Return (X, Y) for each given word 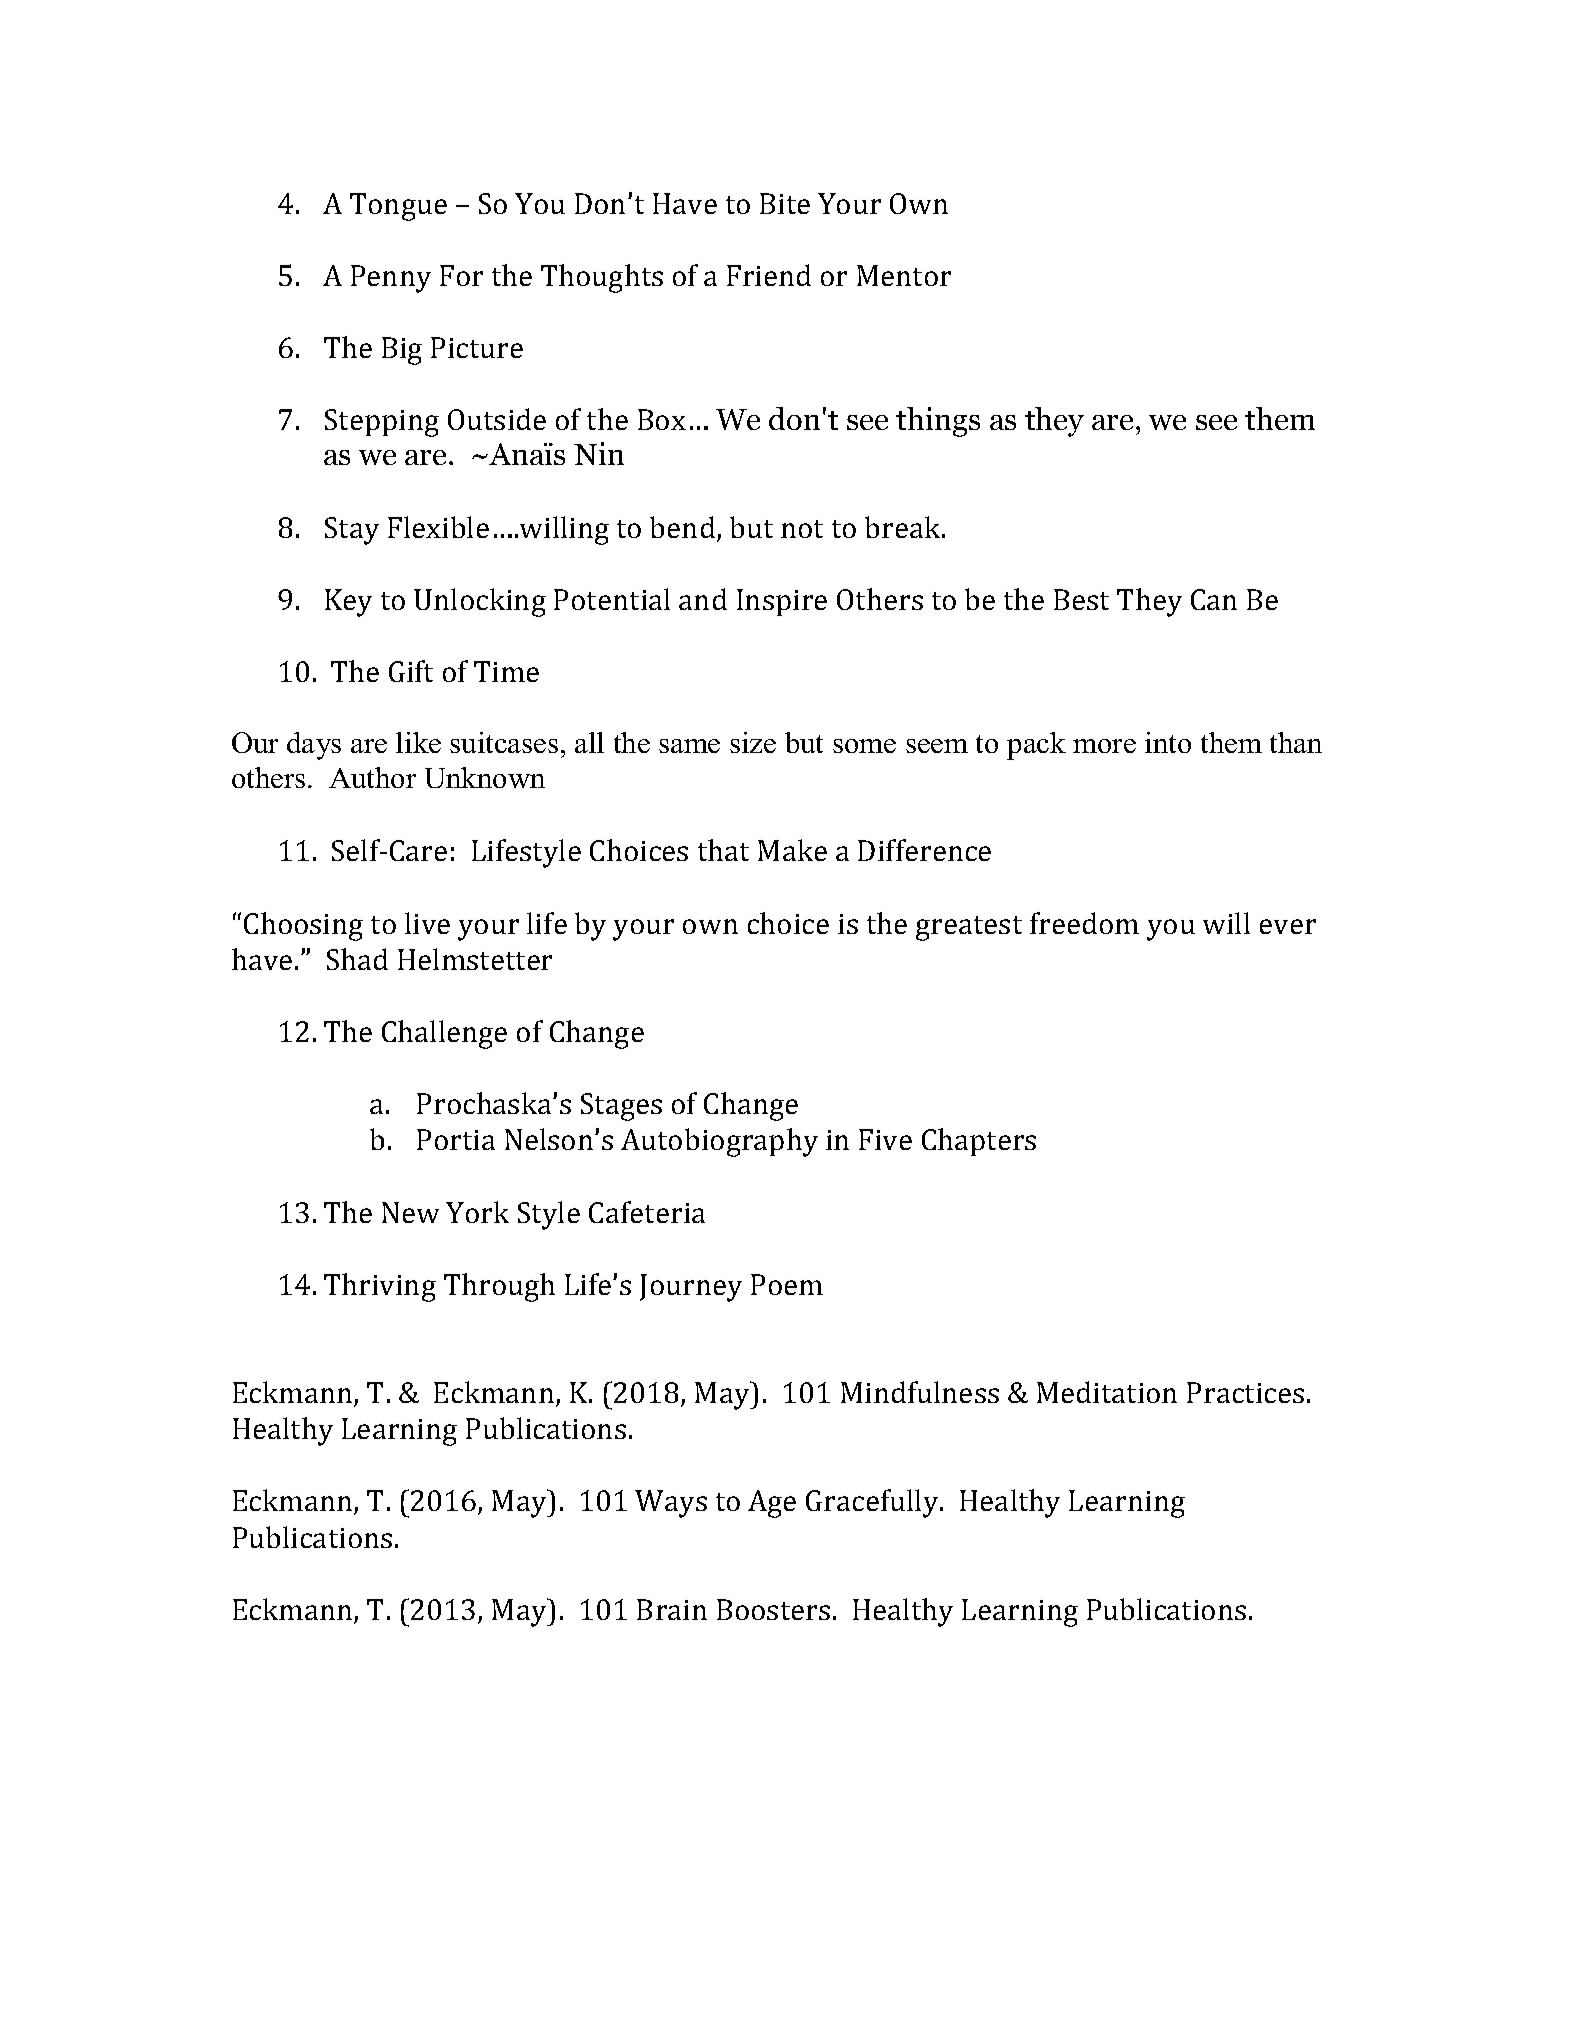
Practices (1245, 1392)
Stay (352, 531)
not (802, 529)
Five (885, 1139)
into (1168, 742)
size (753, 742)
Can (1214, 599)
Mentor (904, 275)
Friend (769, 275)
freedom (1084, 923)
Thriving (380, 1287)
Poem (787, 1284)
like (418, 742)
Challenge (444, 1034)
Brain (672, 1609)
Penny (391, 279)
